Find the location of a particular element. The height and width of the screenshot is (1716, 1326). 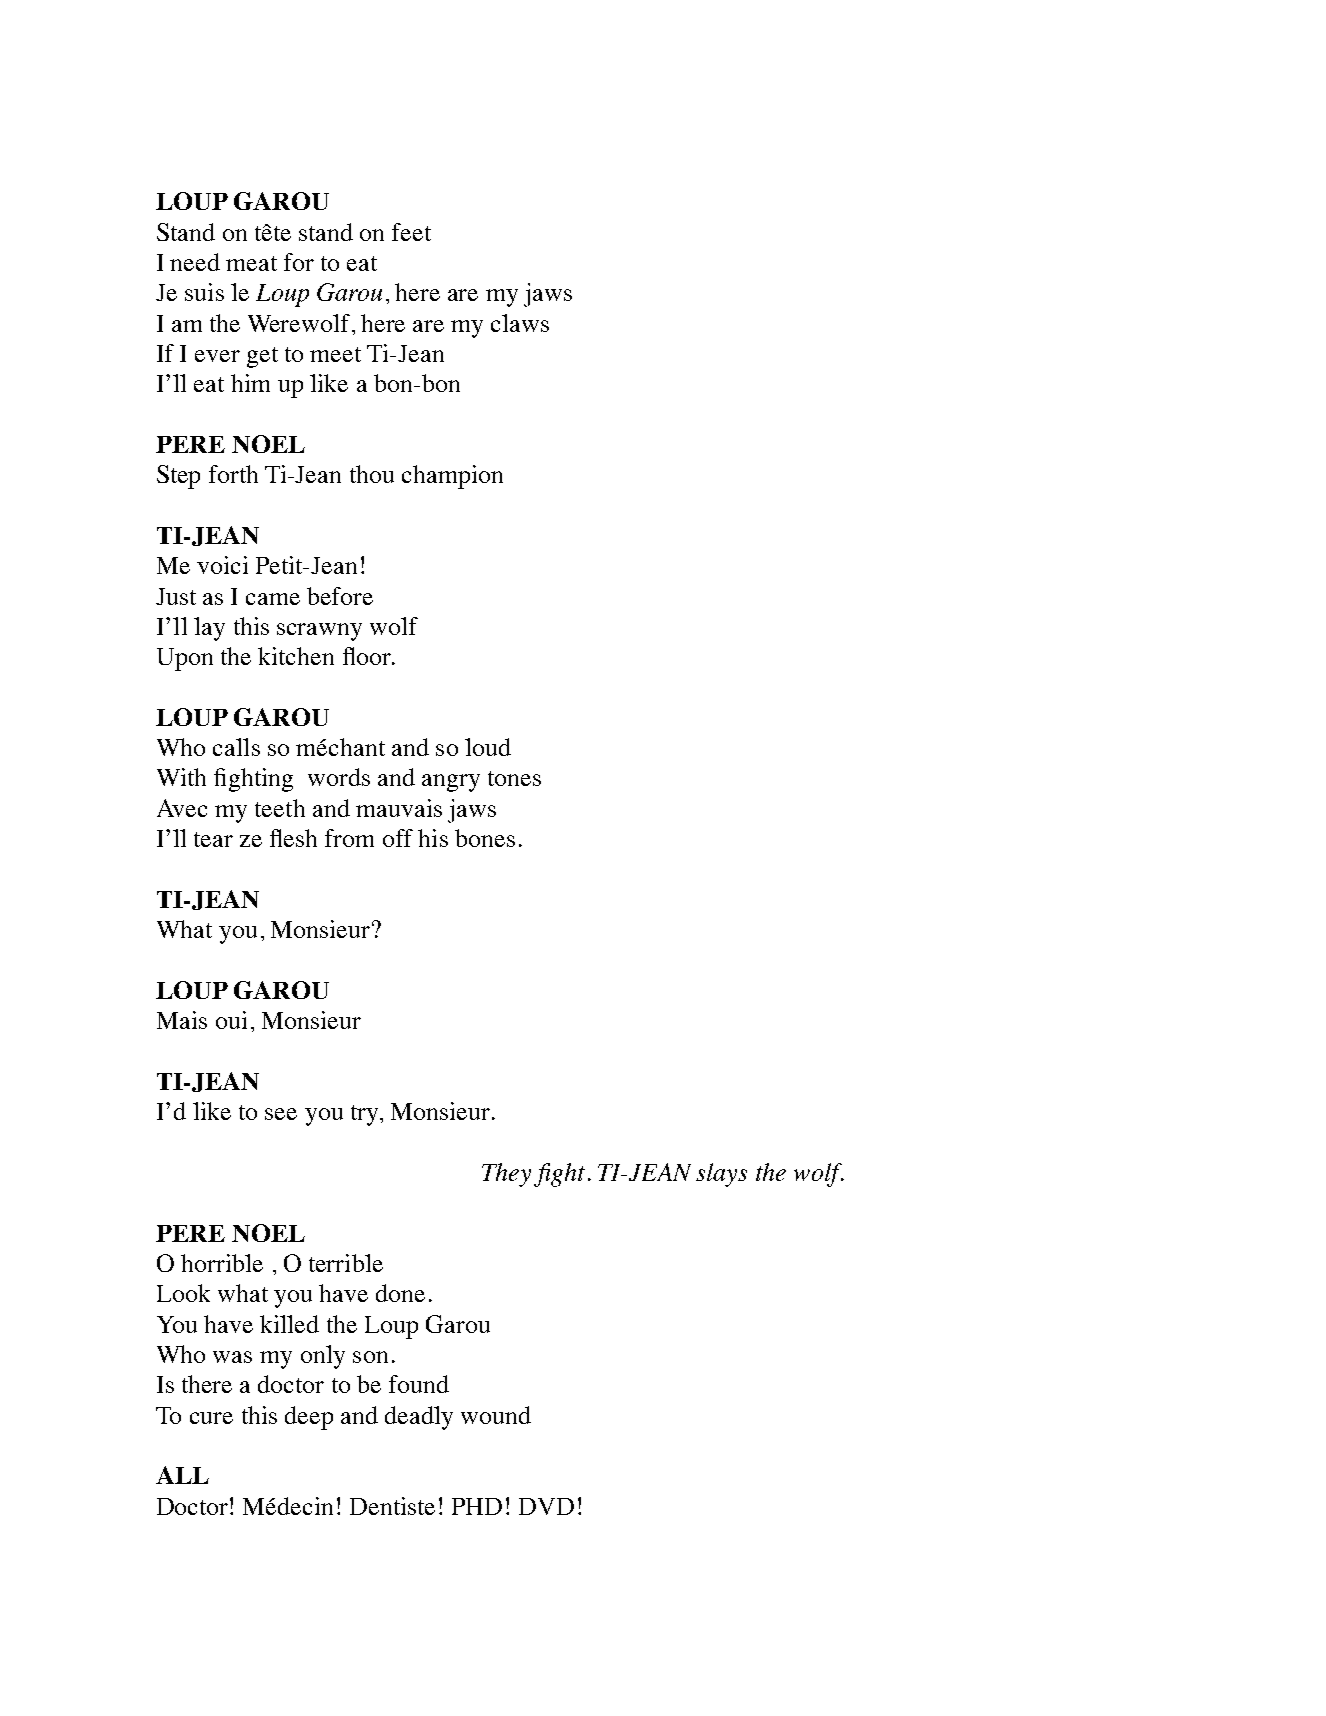

meat is located at coordinates (251, 263).
